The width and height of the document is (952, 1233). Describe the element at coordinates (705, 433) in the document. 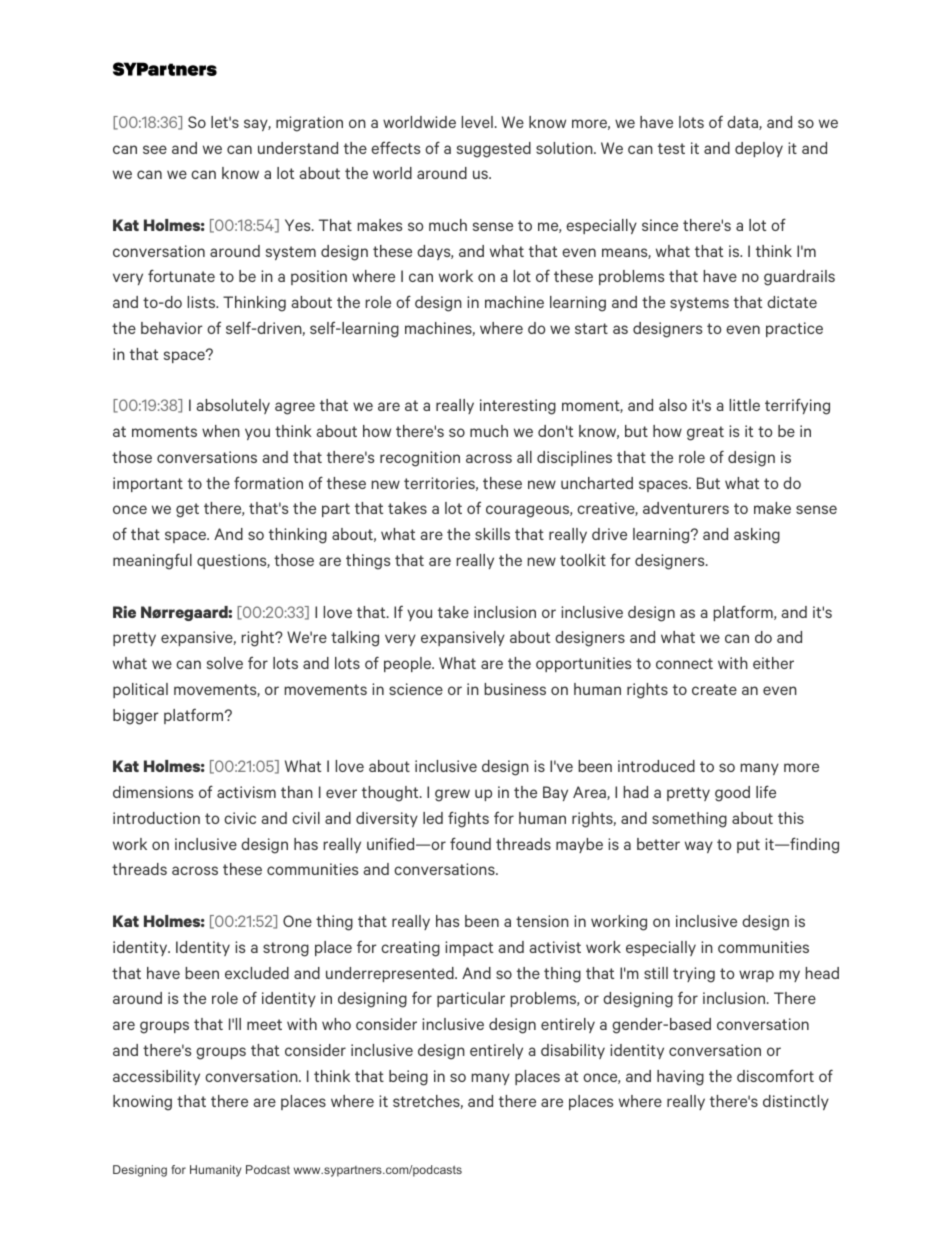

I see `great` at that location.
